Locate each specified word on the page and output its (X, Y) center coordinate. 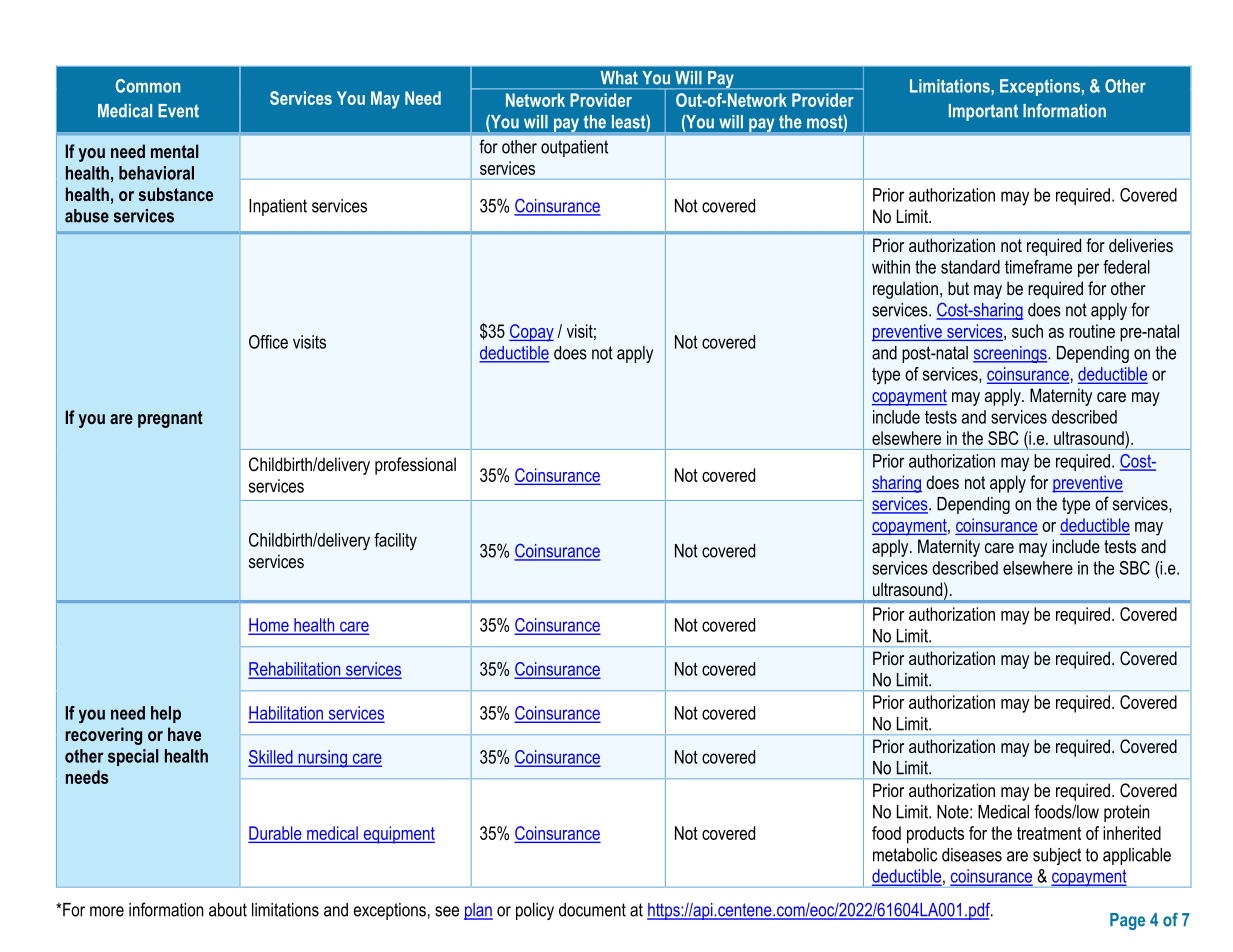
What (619, 77)
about (228, 910)
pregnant (170, 419)
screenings (1011, 354)
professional (415, 466)
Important (983, 112)
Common (148, 86)
